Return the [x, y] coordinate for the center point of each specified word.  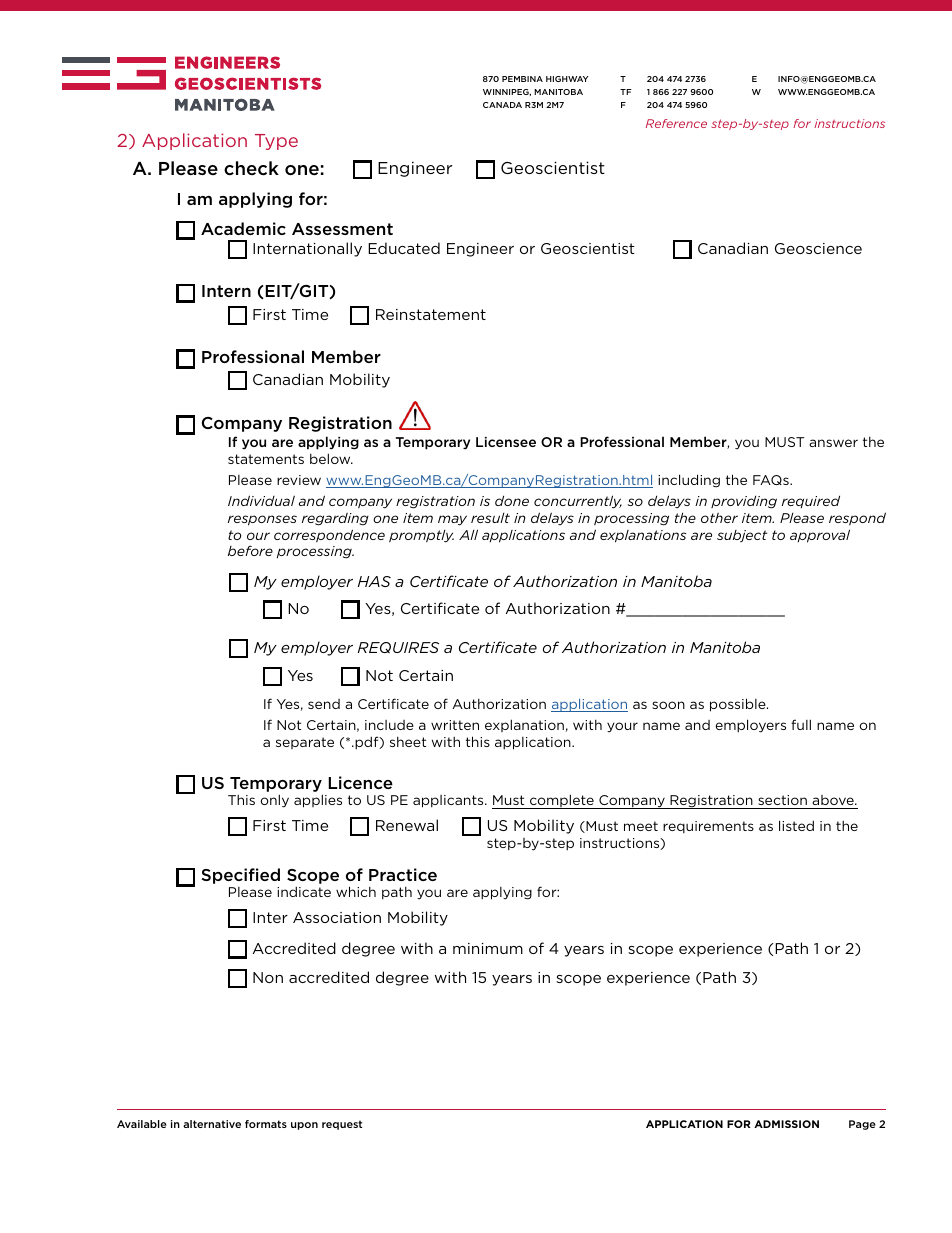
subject [742, 536]
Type [276, 142]
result [490, 518]
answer [833, 443]
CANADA [502, 105]
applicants [449, 801]
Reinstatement [431, 314]
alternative [212, 1124]
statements [266, 459]
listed [796, 825]
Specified [241, 876]
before [250, 550]
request [342, 1125]
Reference [676, 123]
